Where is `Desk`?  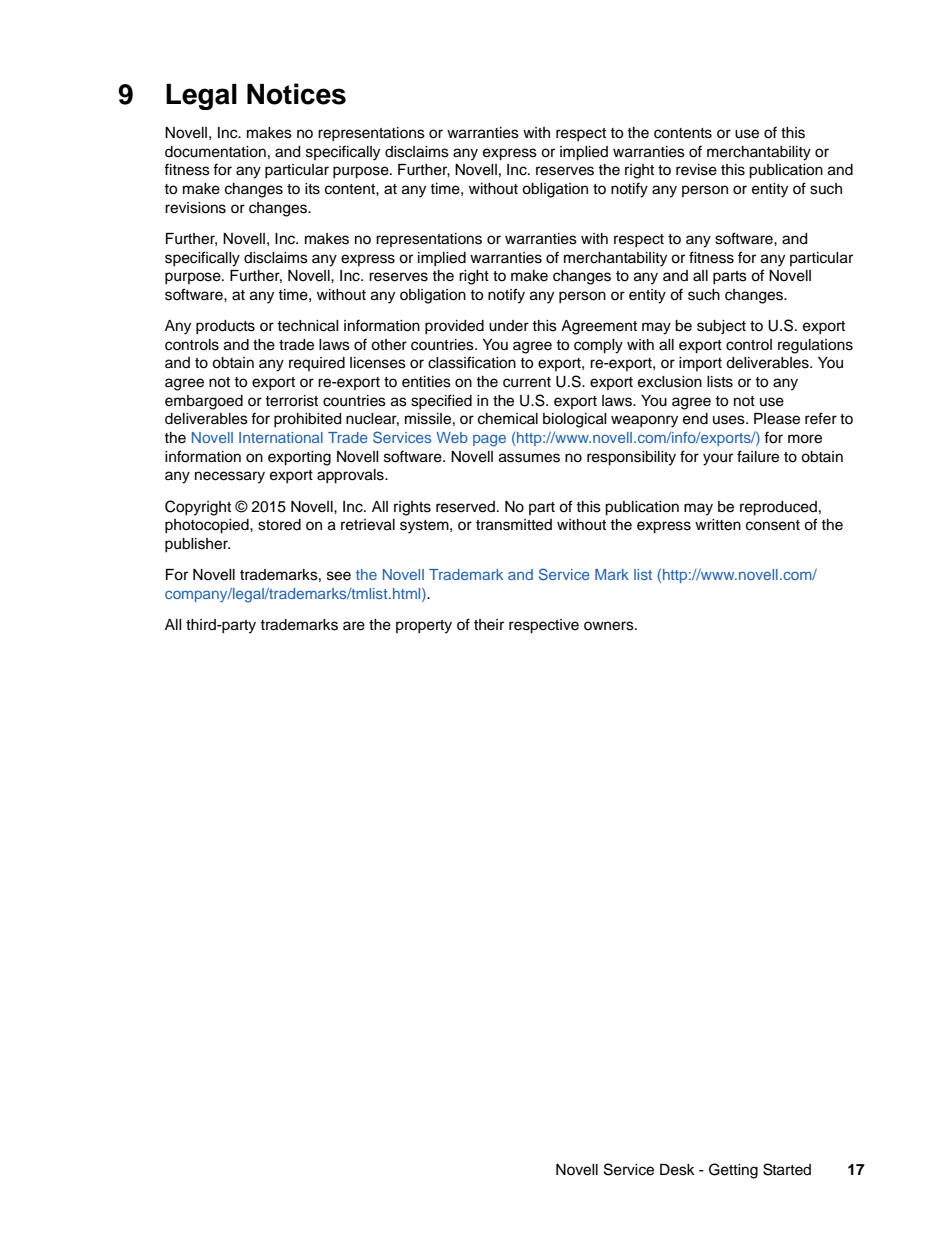
Desk is located at coordinates (677, 1170).
